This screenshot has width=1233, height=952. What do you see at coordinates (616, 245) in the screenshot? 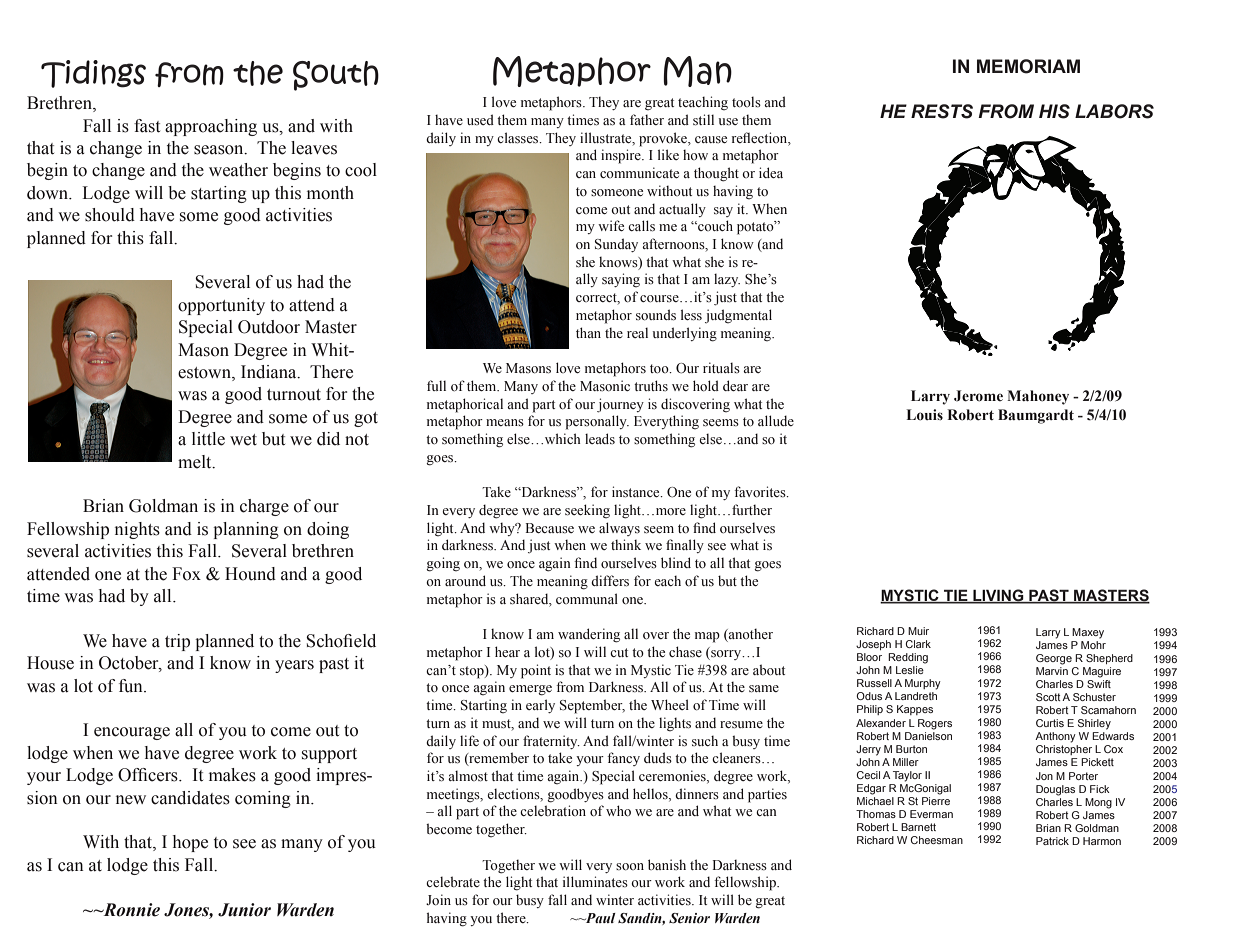
I see `Sunday` at bounding box center [616, 245].
